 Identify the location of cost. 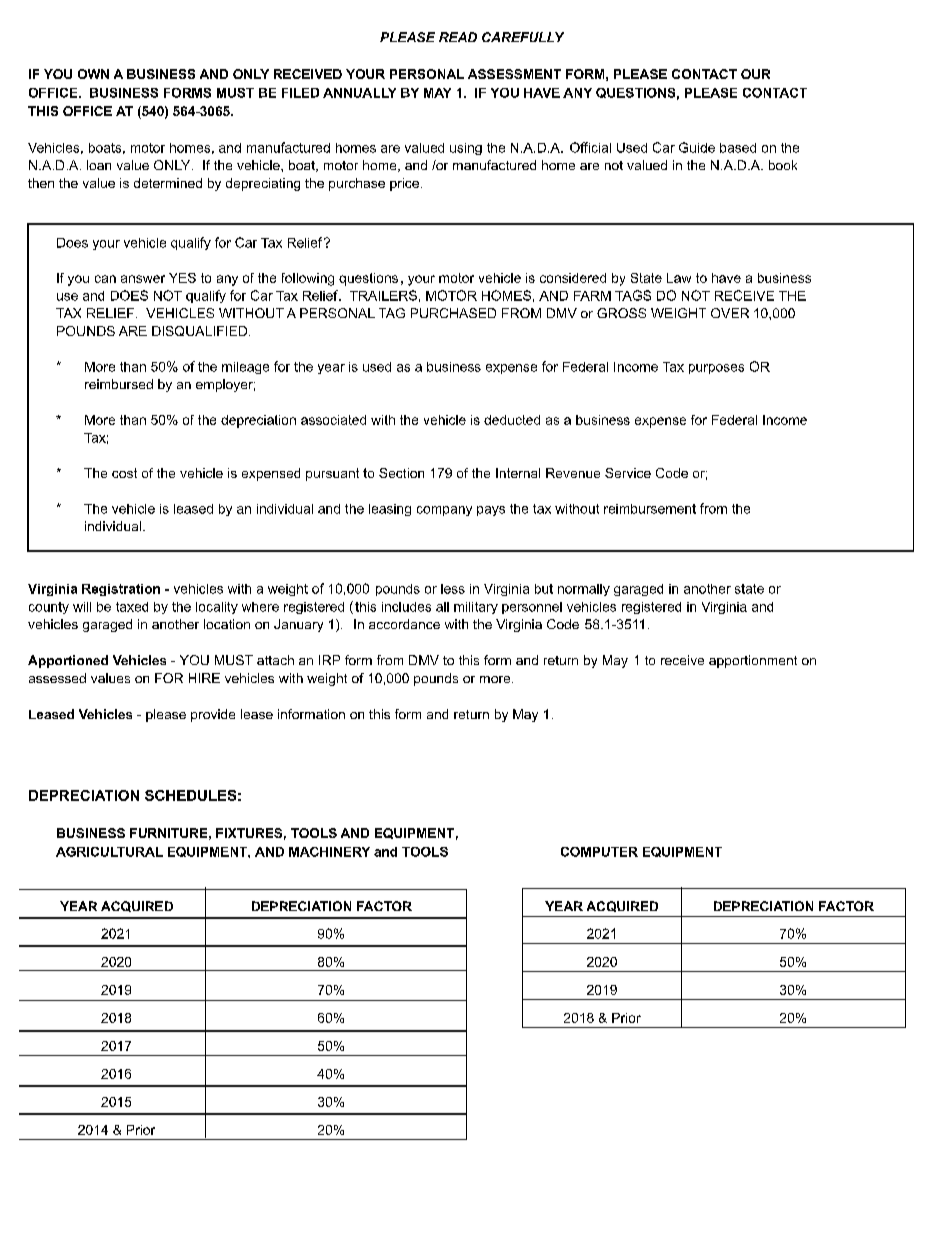
(124, 473).
